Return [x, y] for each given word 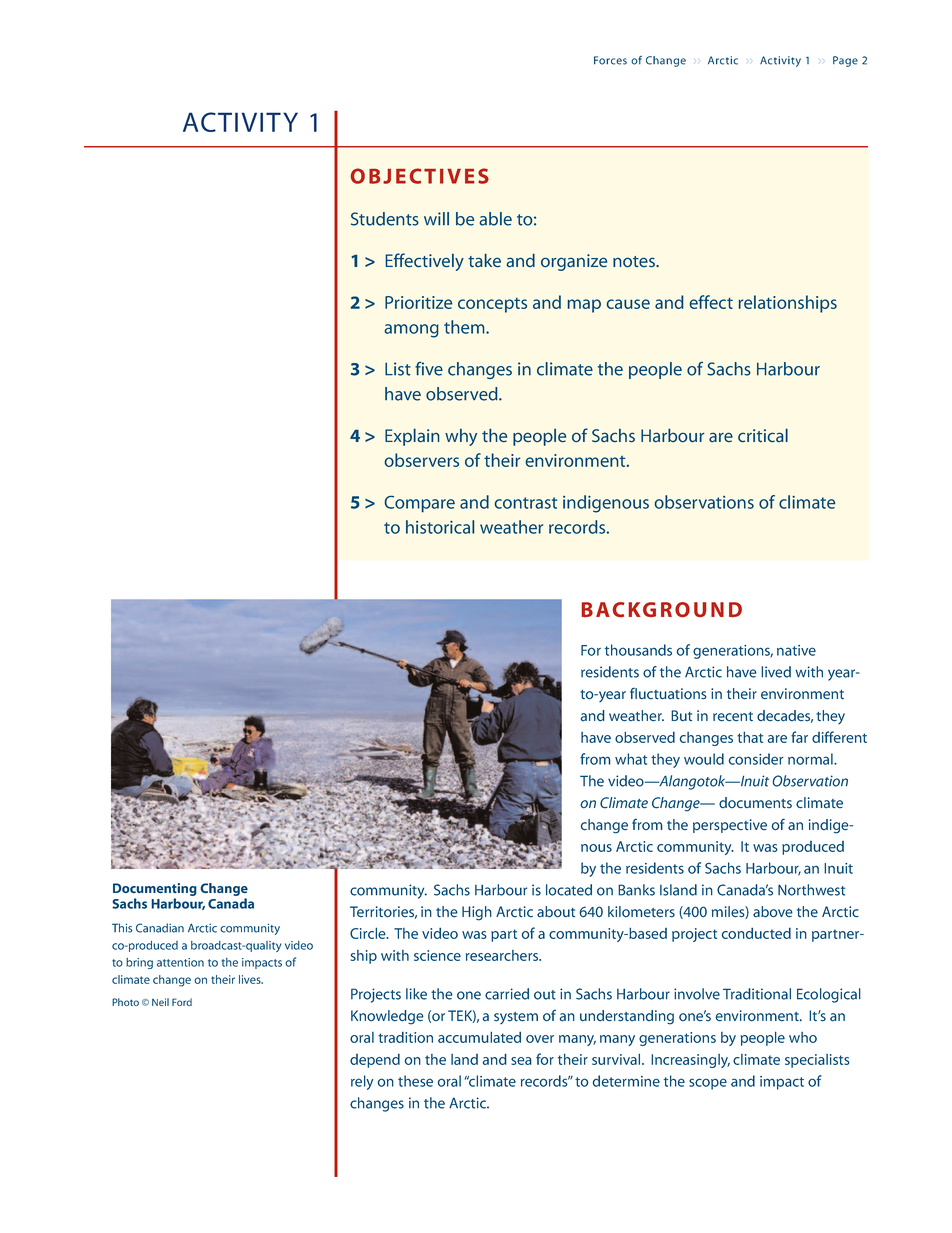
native [796, 650]
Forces [610, 60]
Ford [182, 1002]
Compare [420, 504]
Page [845, 61]
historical [440, 527]
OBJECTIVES [420, 176]
